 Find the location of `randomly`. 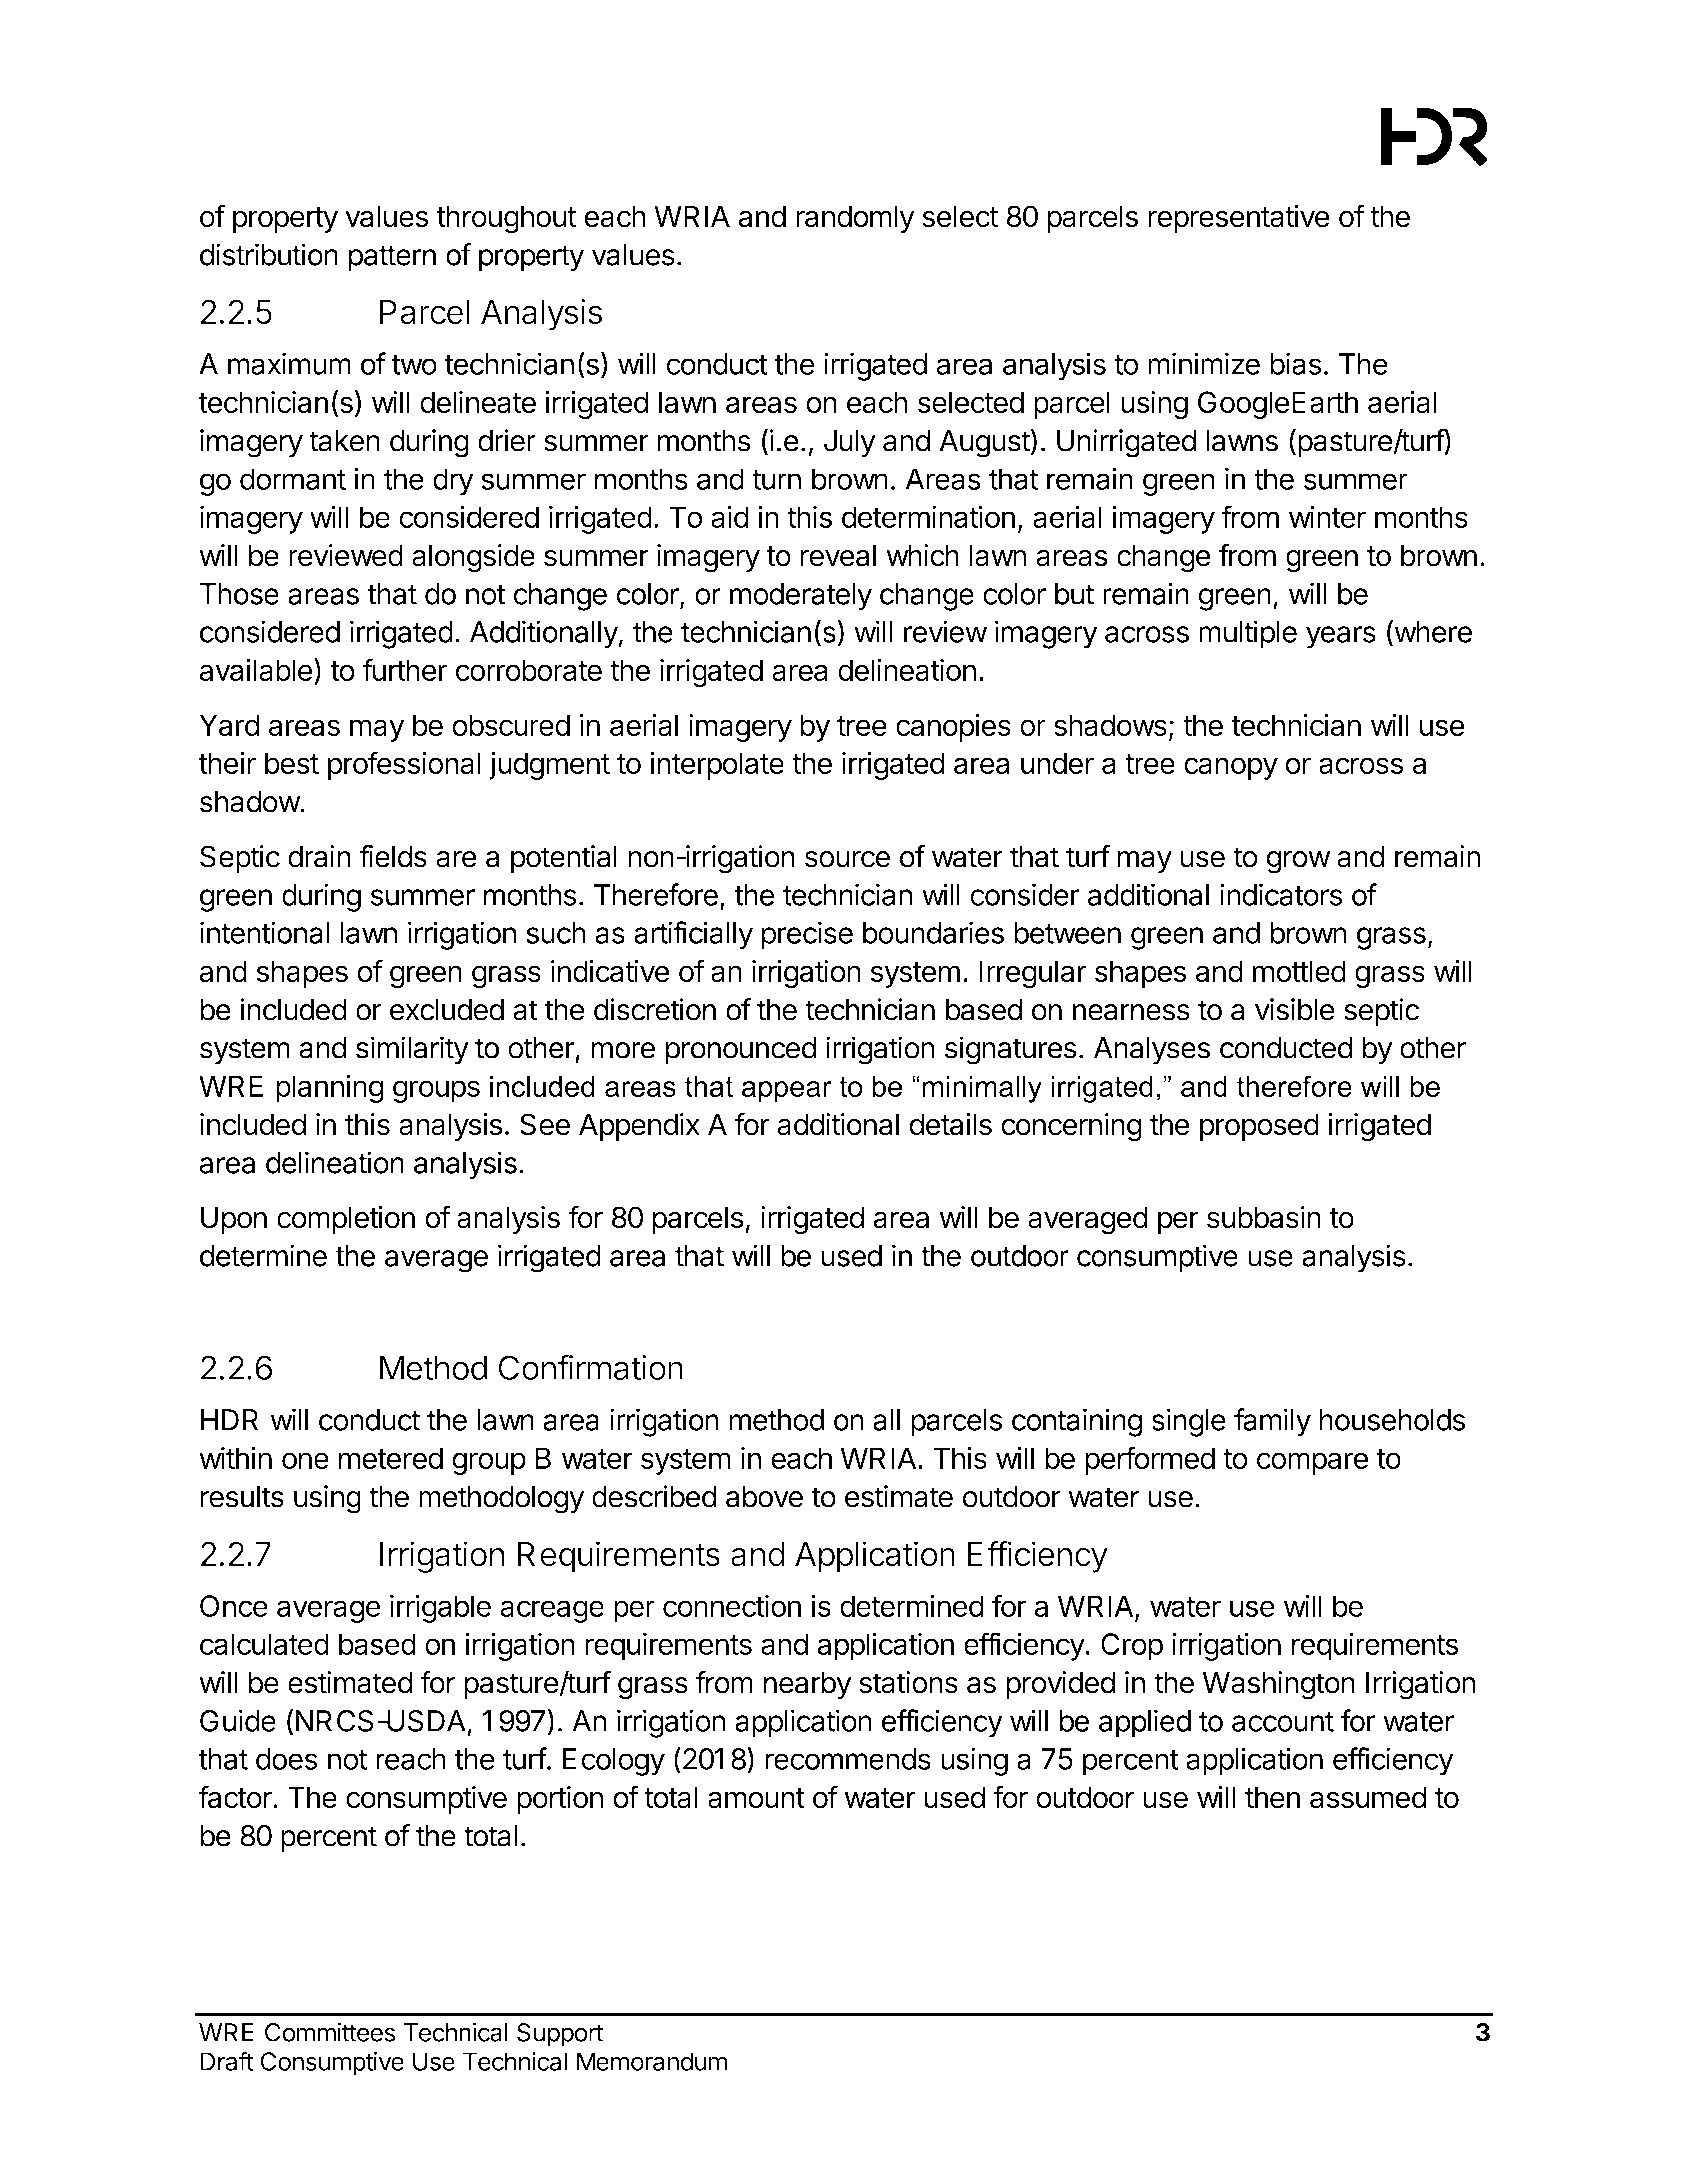

randomly is located at coordinates (855, 219).
